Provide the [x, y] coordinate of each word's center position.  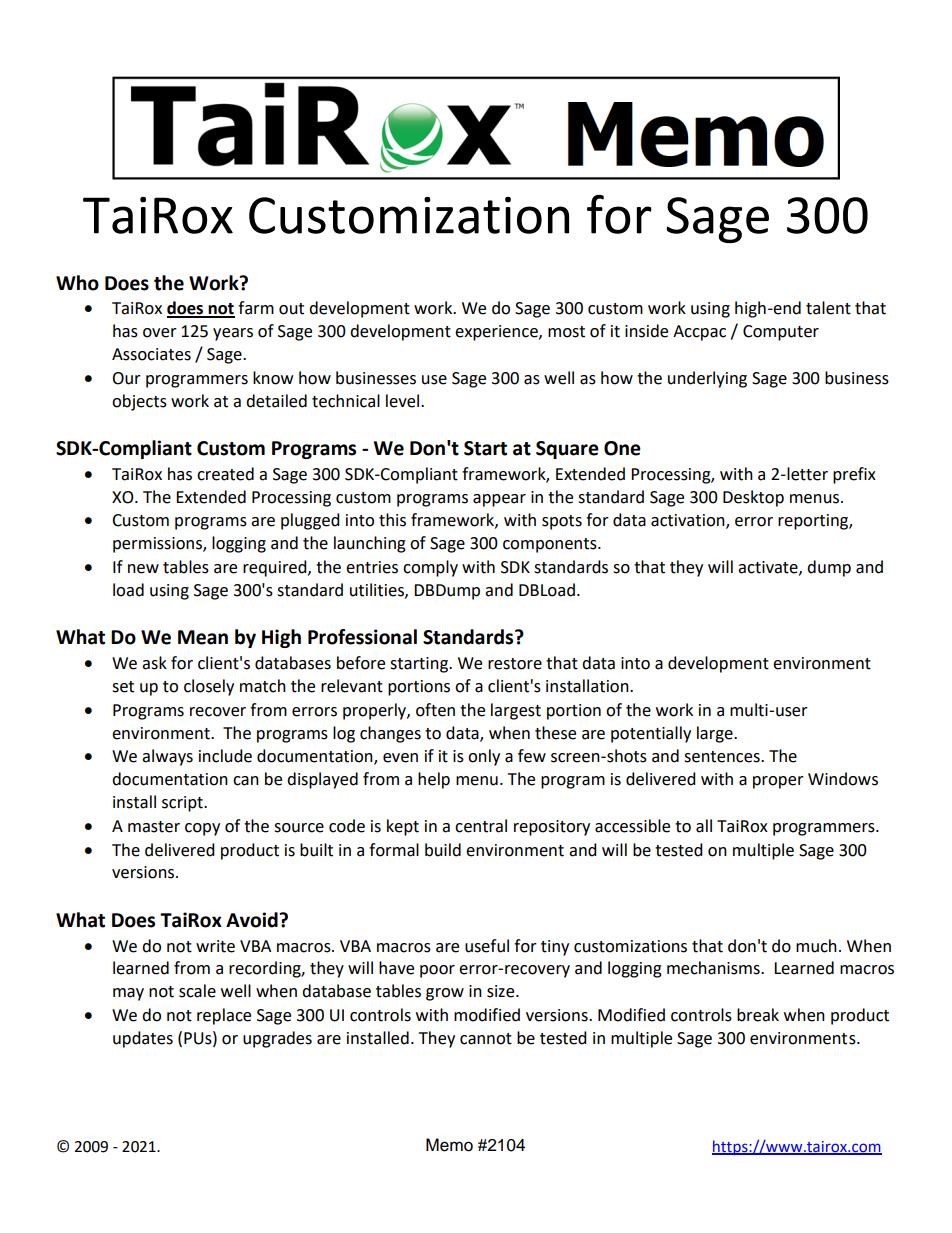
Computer [781, 333]
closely [209, 687]
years [233, 334]
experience [497, 333]
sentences [723, 757]
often [435, 710]
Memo [449, 1145]
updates [143, 1039]
